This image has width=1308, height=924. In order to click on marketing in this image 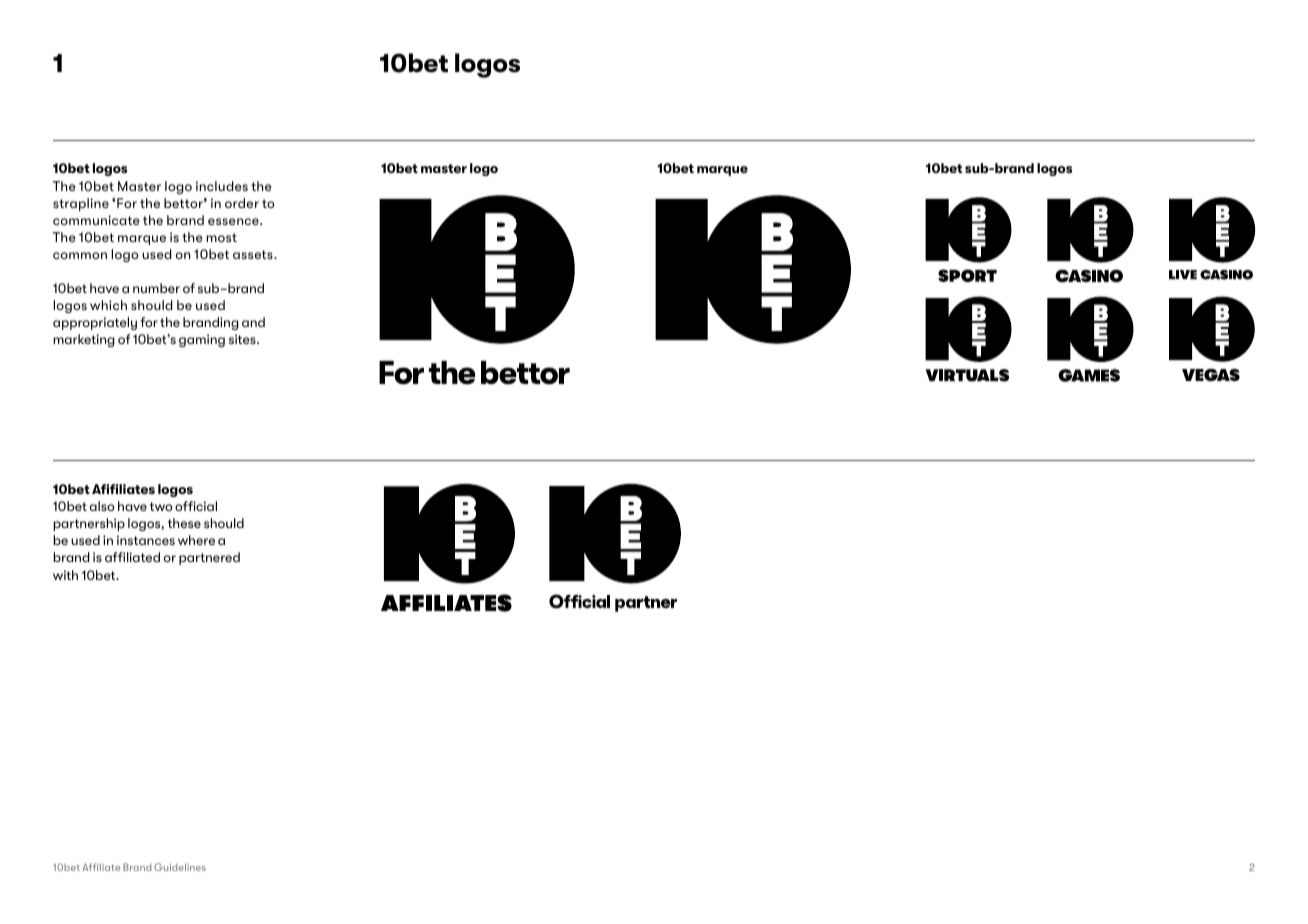, I will do `click(84, 340)`.
